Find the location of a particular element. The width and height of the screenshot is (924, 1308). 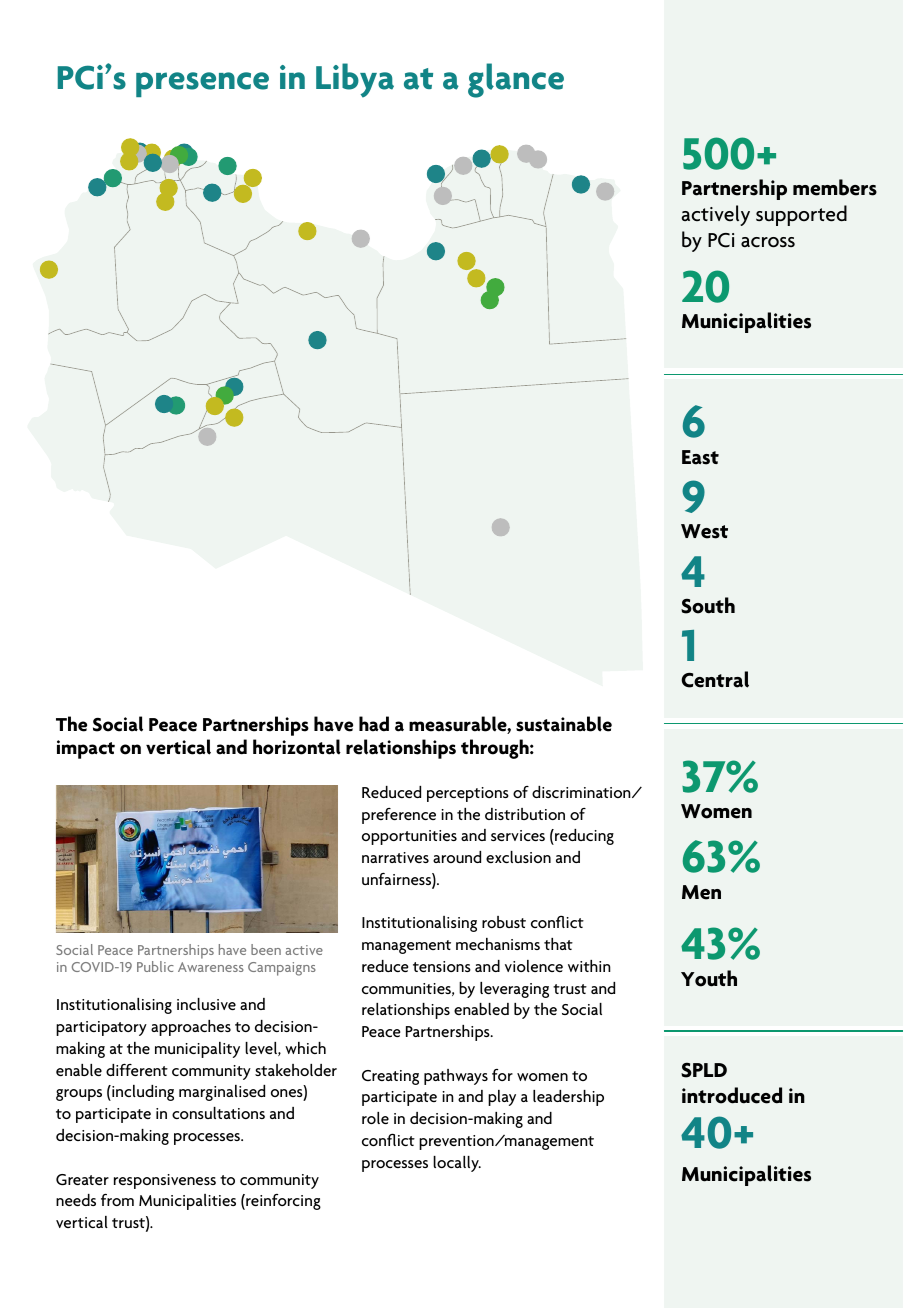

perceptions is located at coordinates (468, 794).
